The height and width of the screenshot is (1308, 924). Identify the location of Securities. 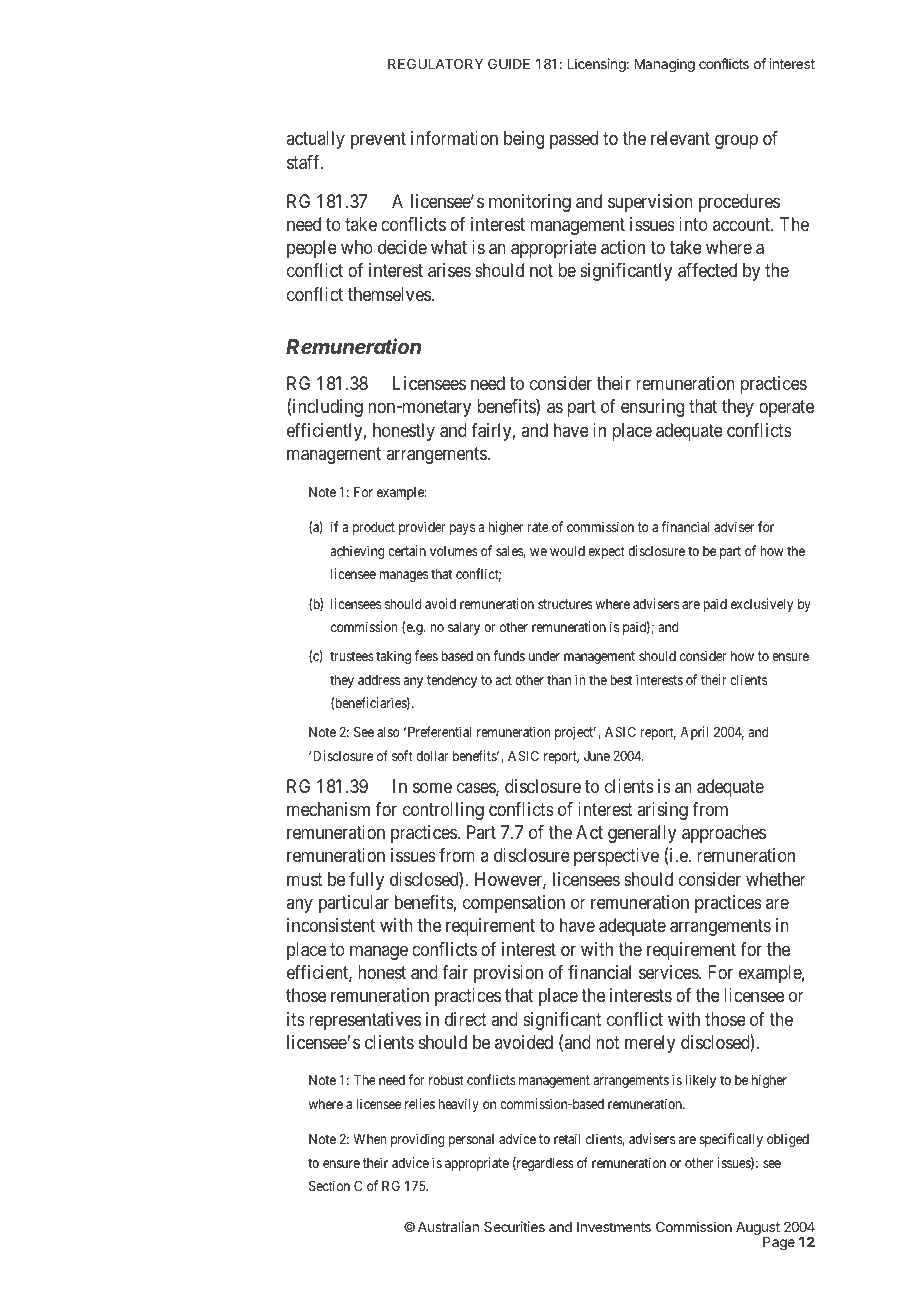
(514, 1226).
